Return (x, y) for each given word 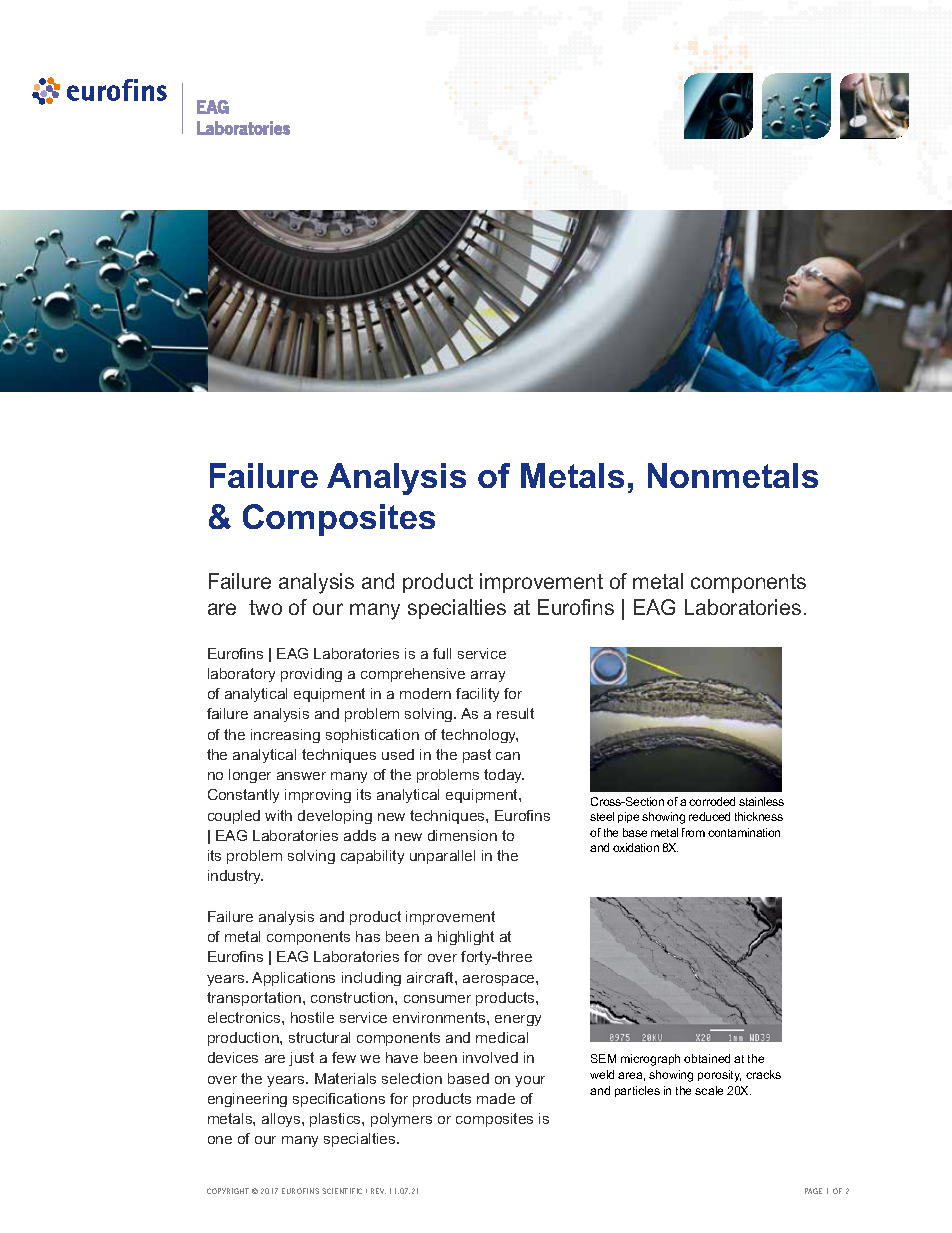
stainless (761, 801)
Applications (293, 979)
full (442, 653)
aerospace (500, 980)
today (504, 776)
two (265, 607)
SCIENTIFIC (342, 1191)
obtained (707, 1058)
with (278, 815)
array (488, 676)
